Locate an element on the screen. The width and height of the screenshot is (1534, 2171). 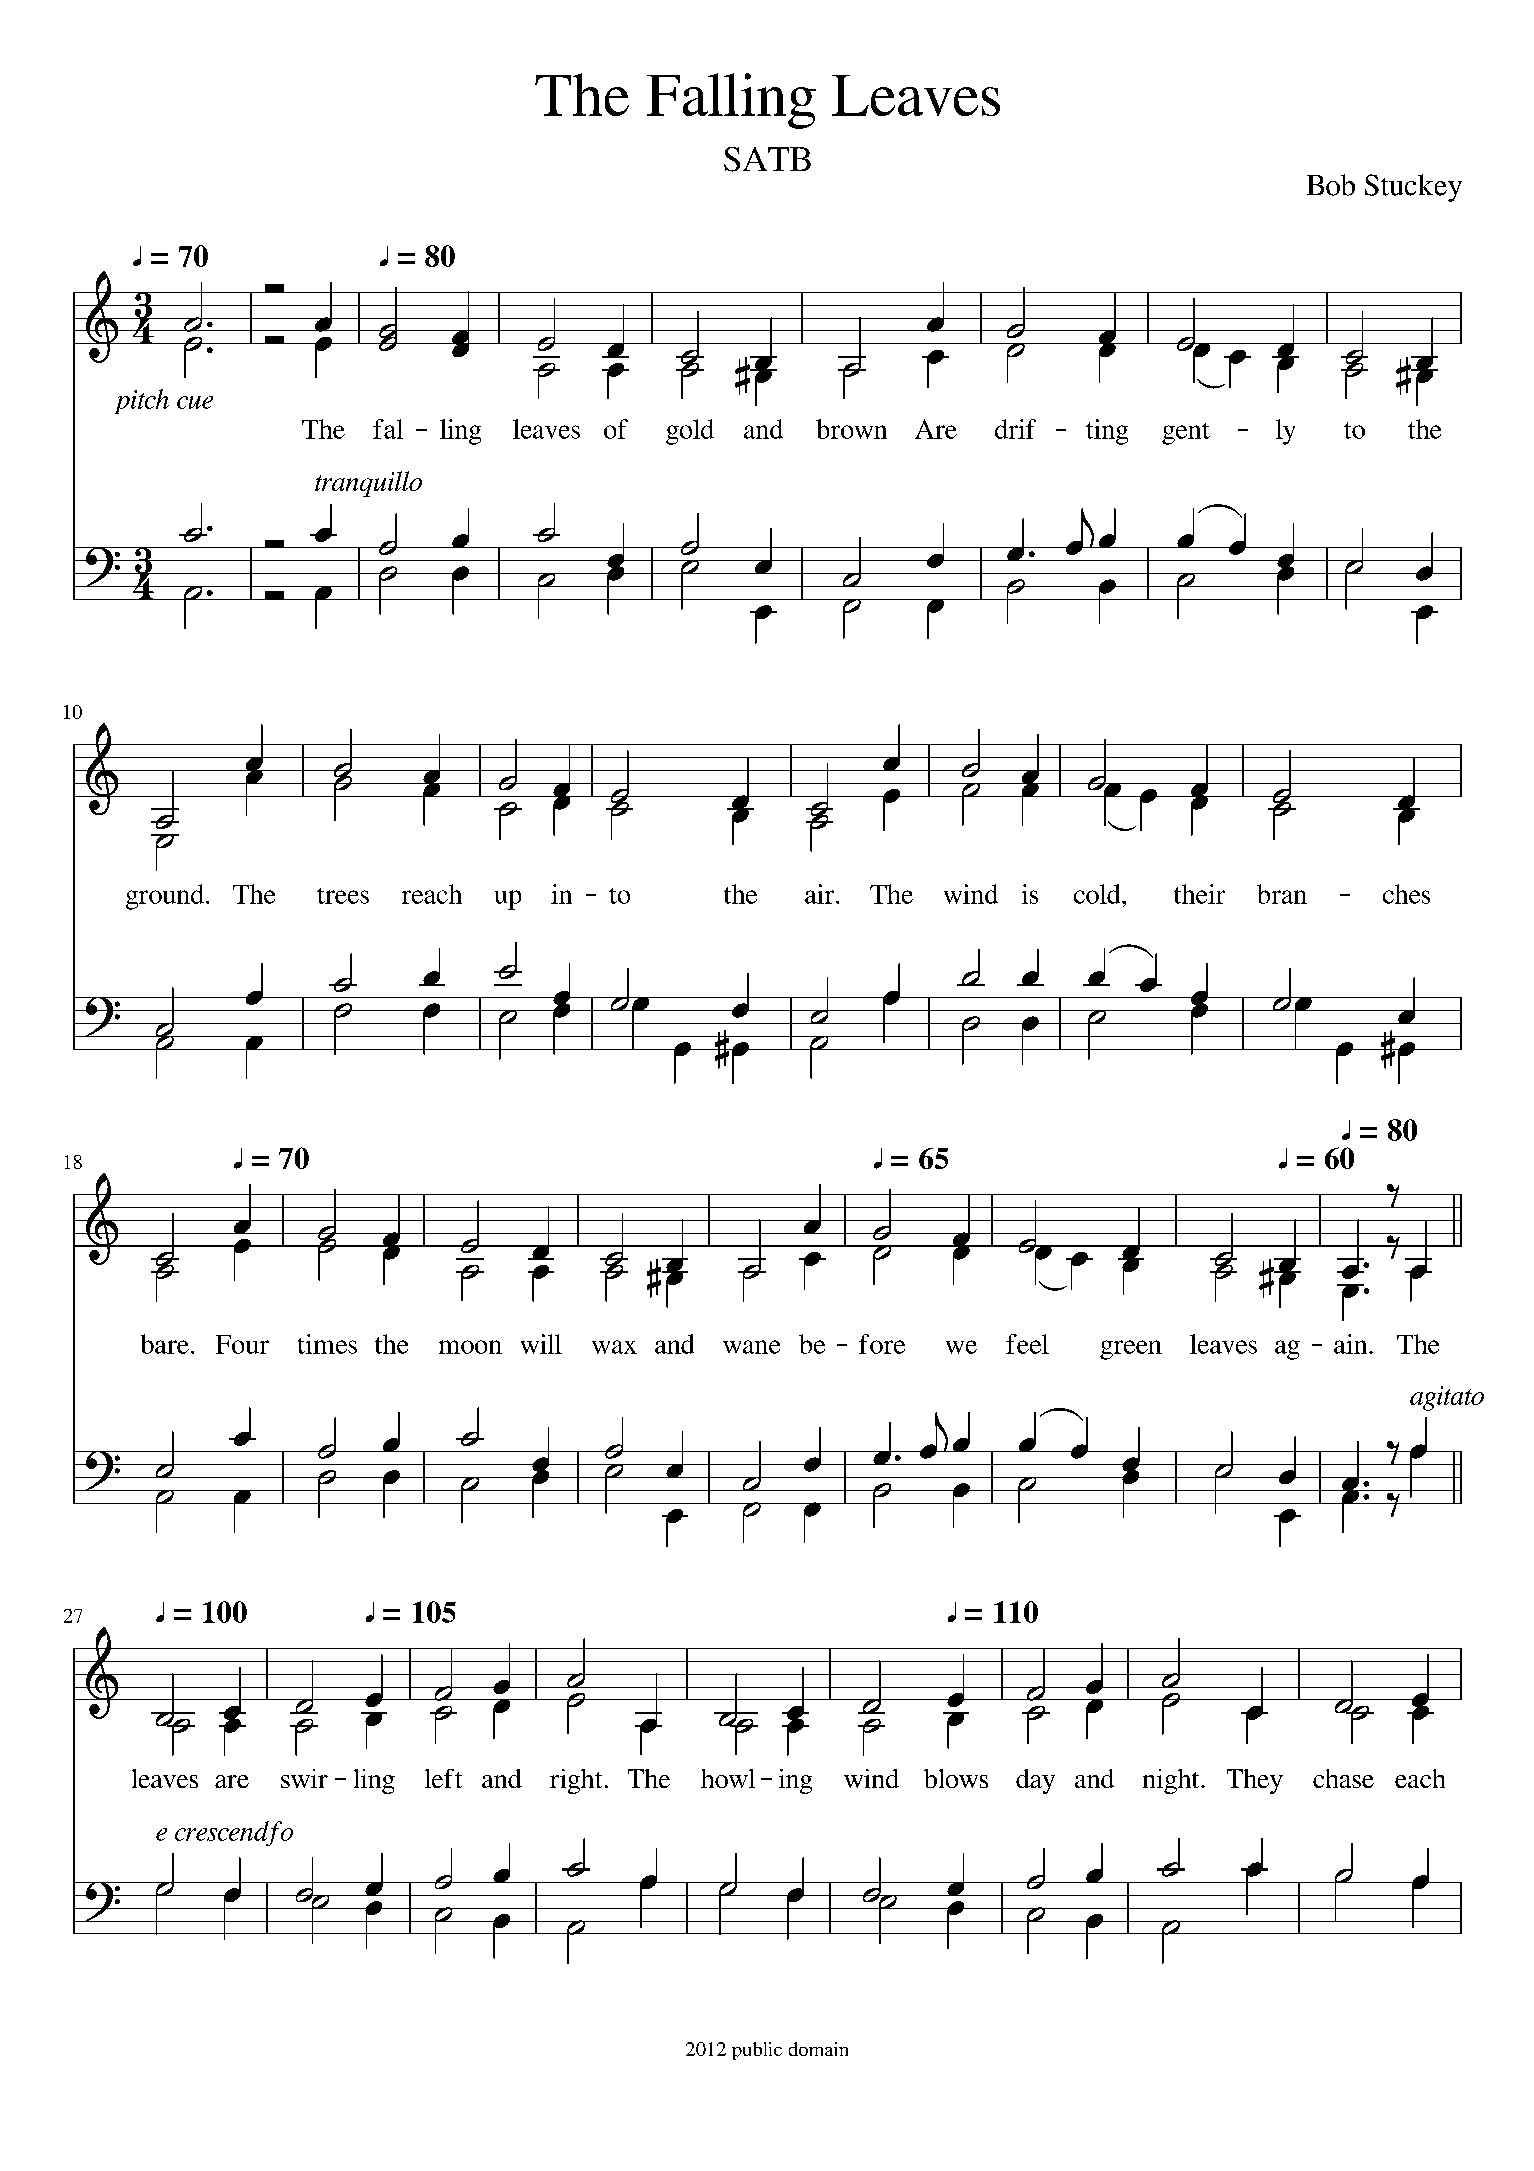
SATB is located at coordinates (767, 159).
